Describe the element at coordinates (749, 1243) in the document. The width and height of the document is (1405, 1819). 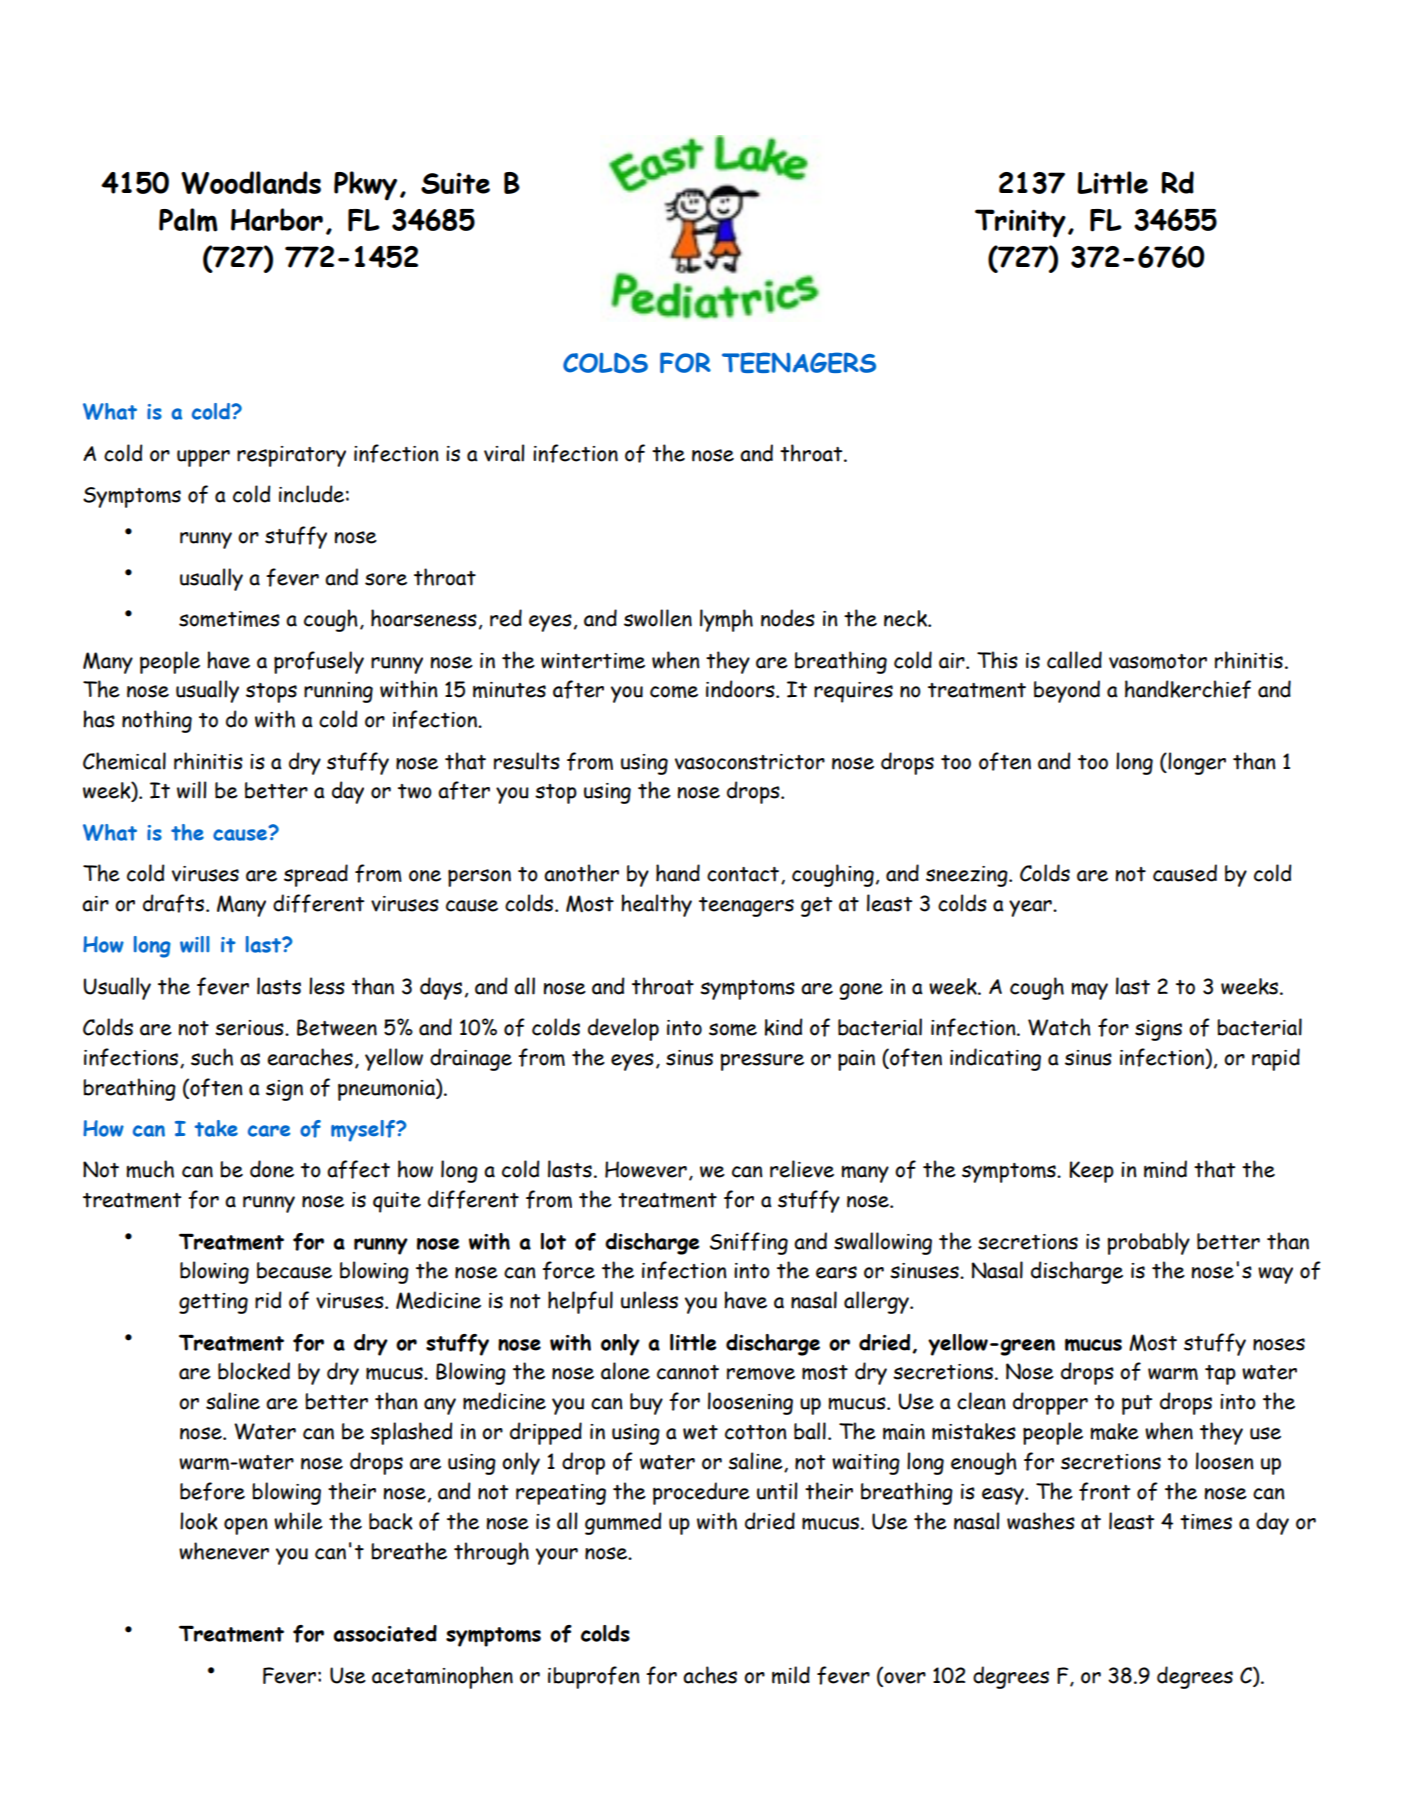
I see `Sniffing` at that location.
